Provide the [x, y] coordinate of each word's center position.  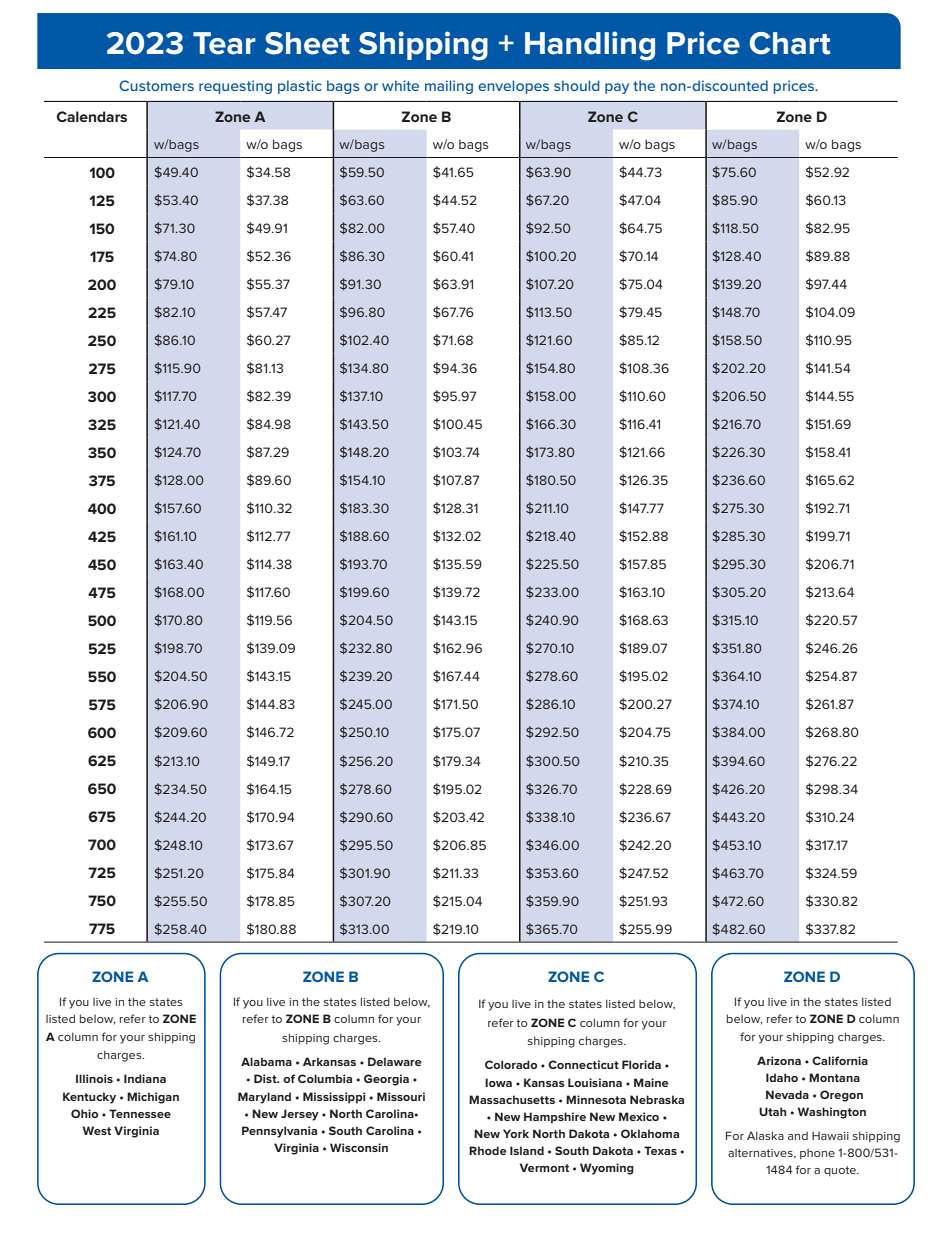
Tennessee [140, 1113]
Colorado [511, 1064]
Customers [156, 85]
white [400, 85]
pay [617, 88]
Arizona [779, 1060]
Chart [790, 43]
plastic [300, 87]
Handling [590, 46]
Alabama [266, 1061]
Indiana [145, 1078]
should [577, 85]
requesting [235, 87]
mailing [449, 87]
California [840, 1060]
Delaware [395, 1061]
